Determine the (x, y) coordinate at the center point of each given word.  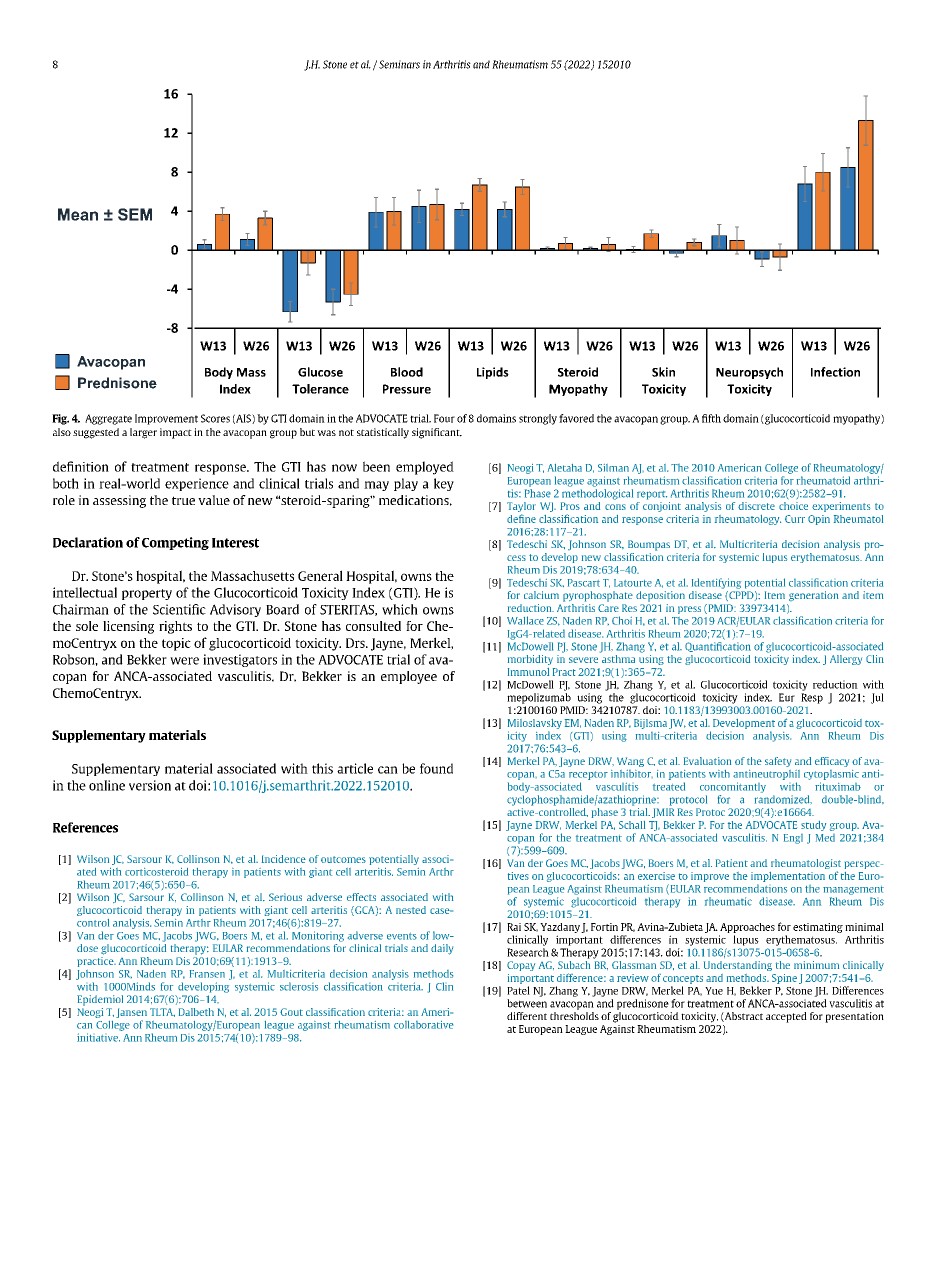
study (813, 826)
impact (176, 433)
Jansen (131, 1014)
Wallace (525, 620)
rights (175, 627)
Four (444, 418)
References (85, 827)
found (436, 768)
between (527, 1003)
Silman (613, 468)
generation (813, 596)
